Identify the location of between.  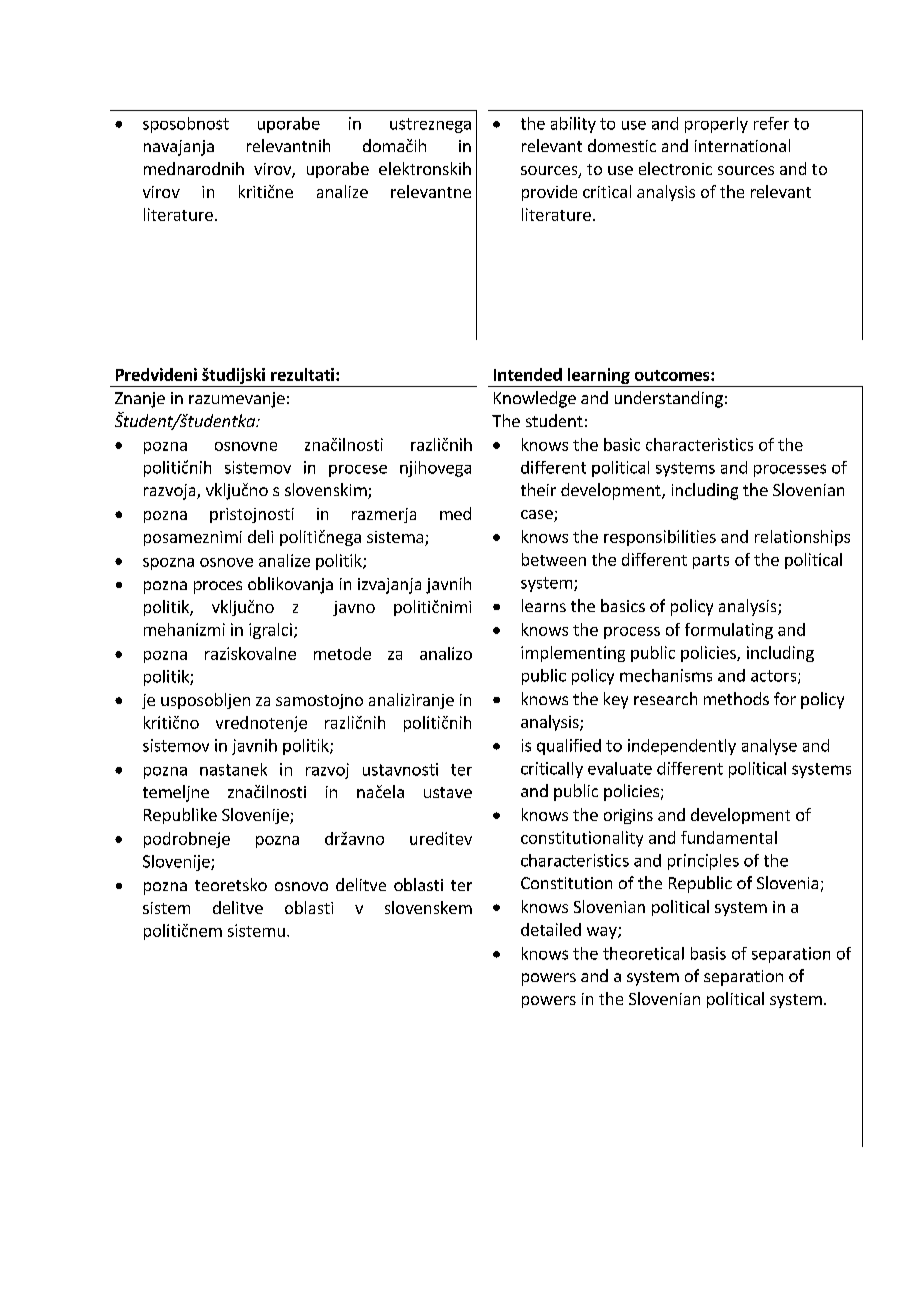
(554, 559).
